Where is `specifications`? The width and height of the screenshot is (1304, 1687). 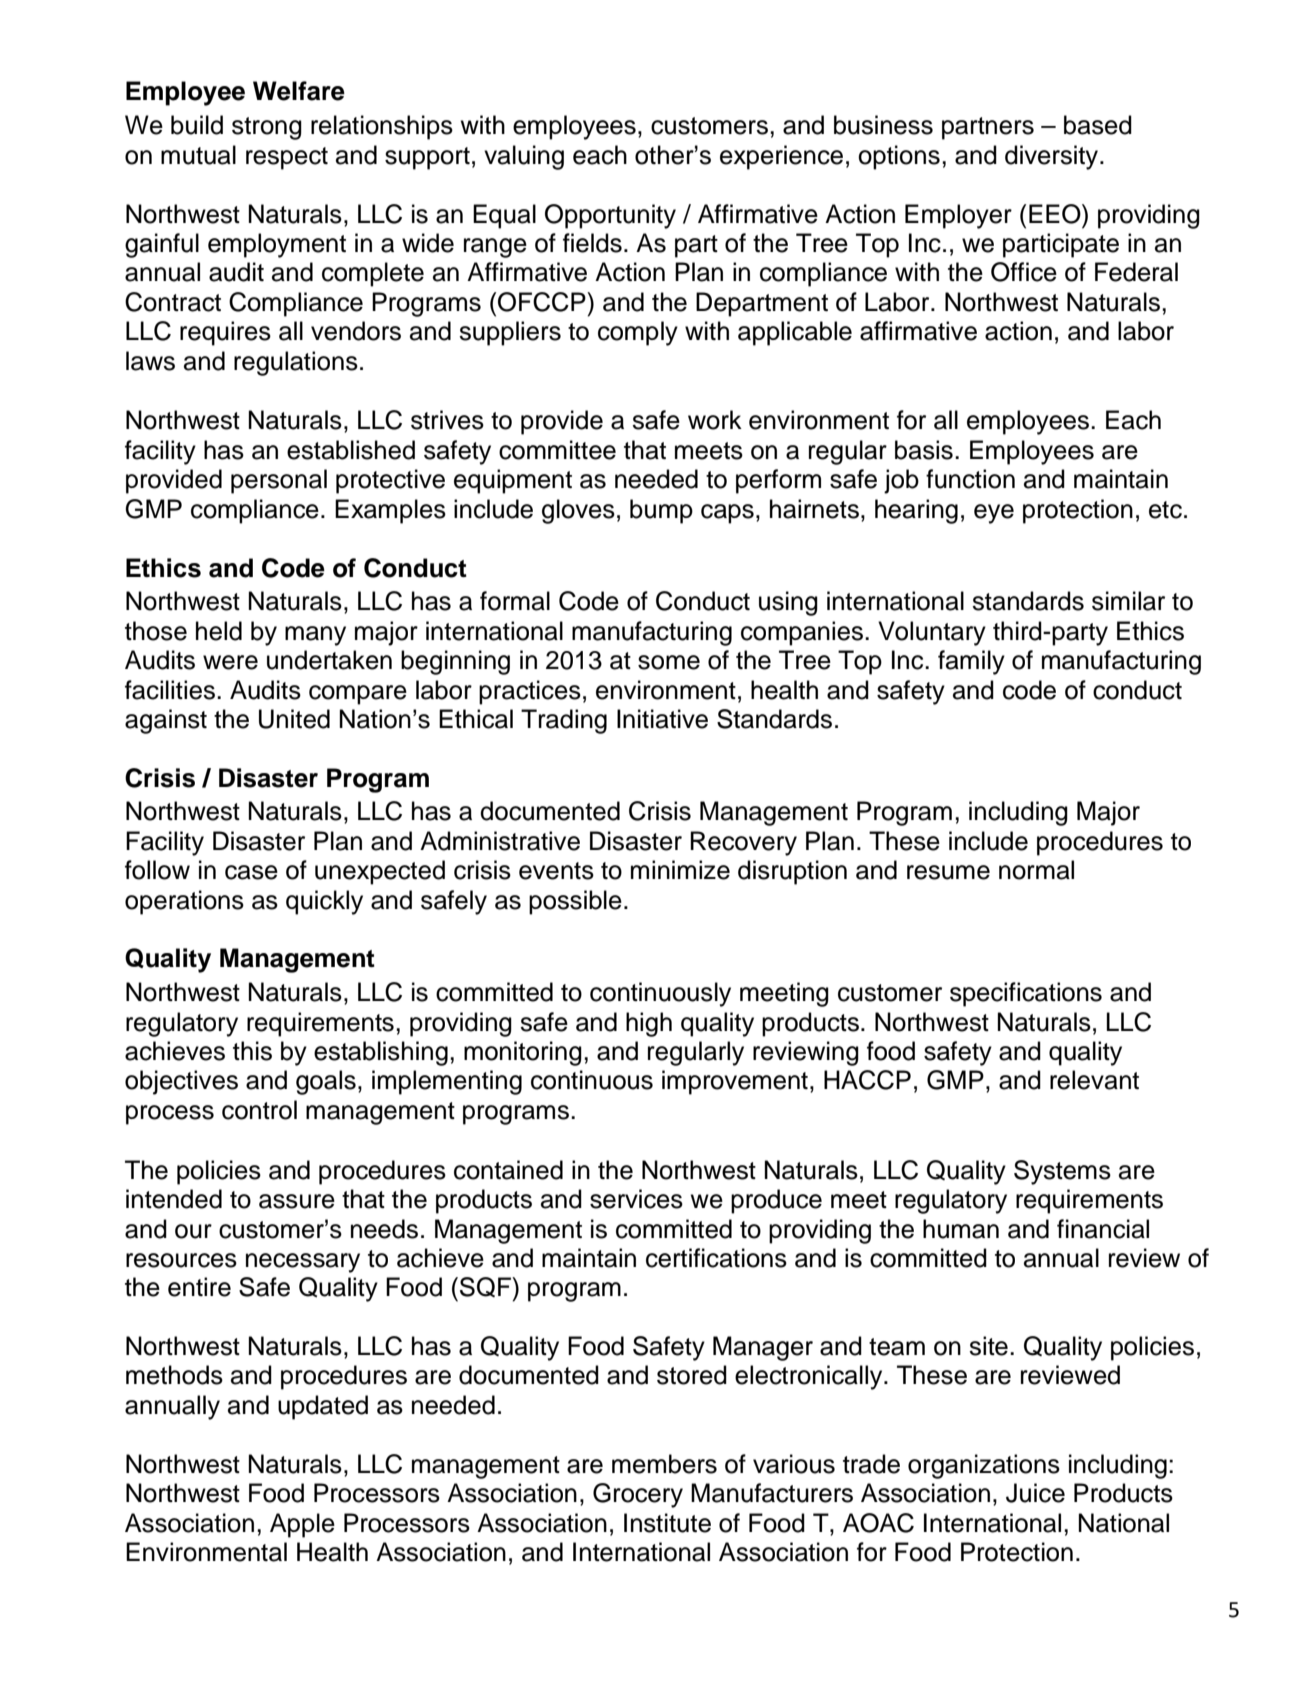
specifications is located at coordinates (1026, 994).
